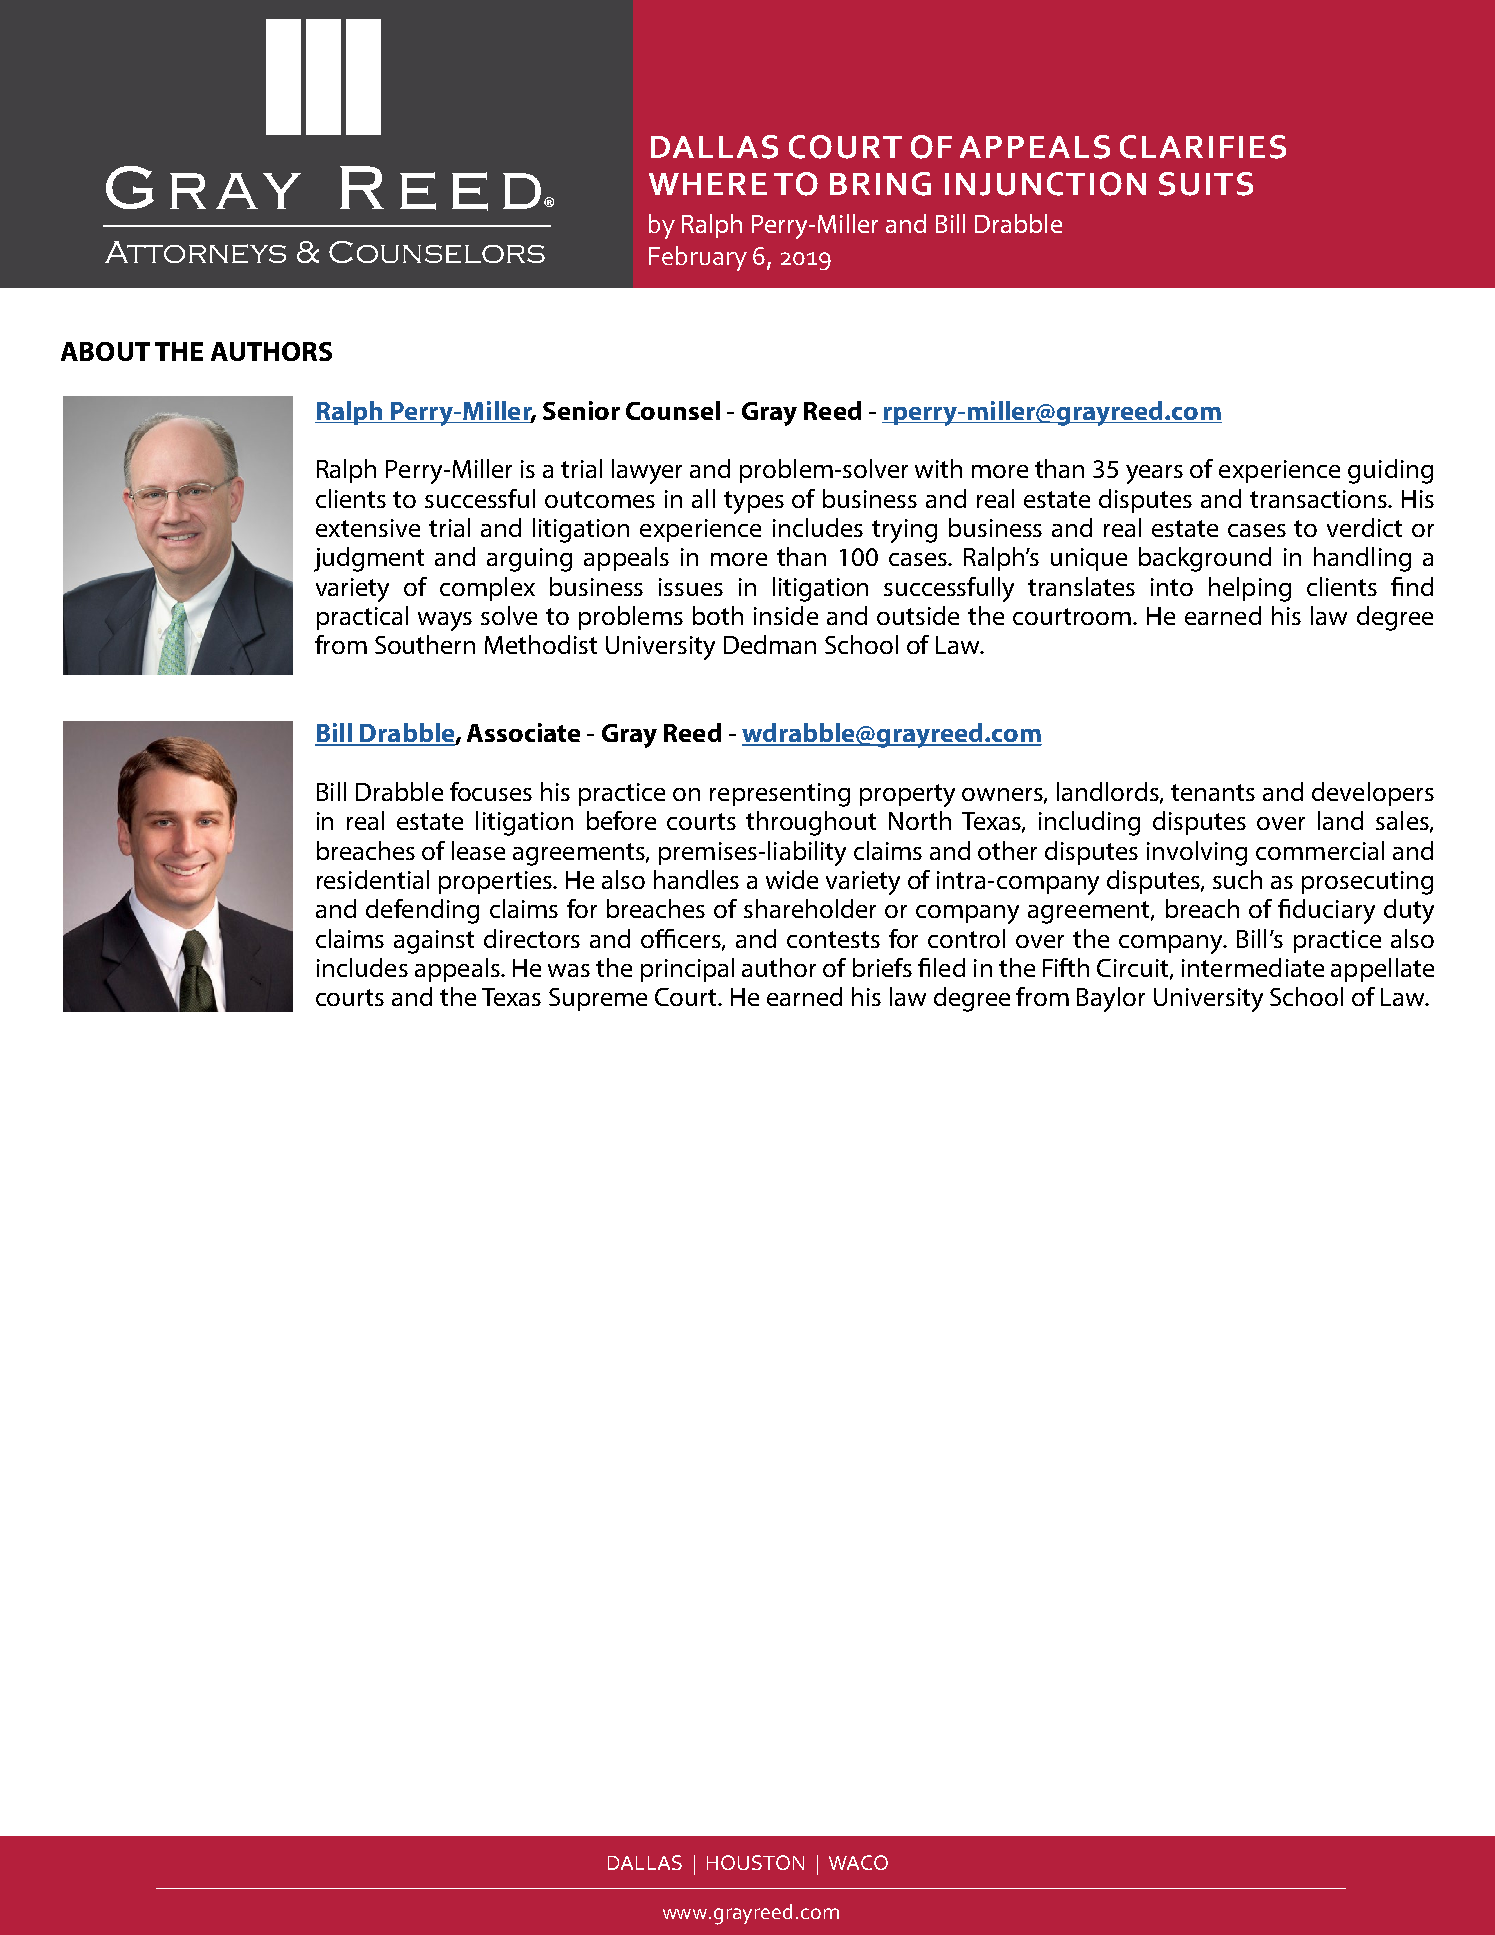  What do you see at coordinates (1111, 999) in the screenshot?
I see `Baylor` at bounding box center [1111, 999].
